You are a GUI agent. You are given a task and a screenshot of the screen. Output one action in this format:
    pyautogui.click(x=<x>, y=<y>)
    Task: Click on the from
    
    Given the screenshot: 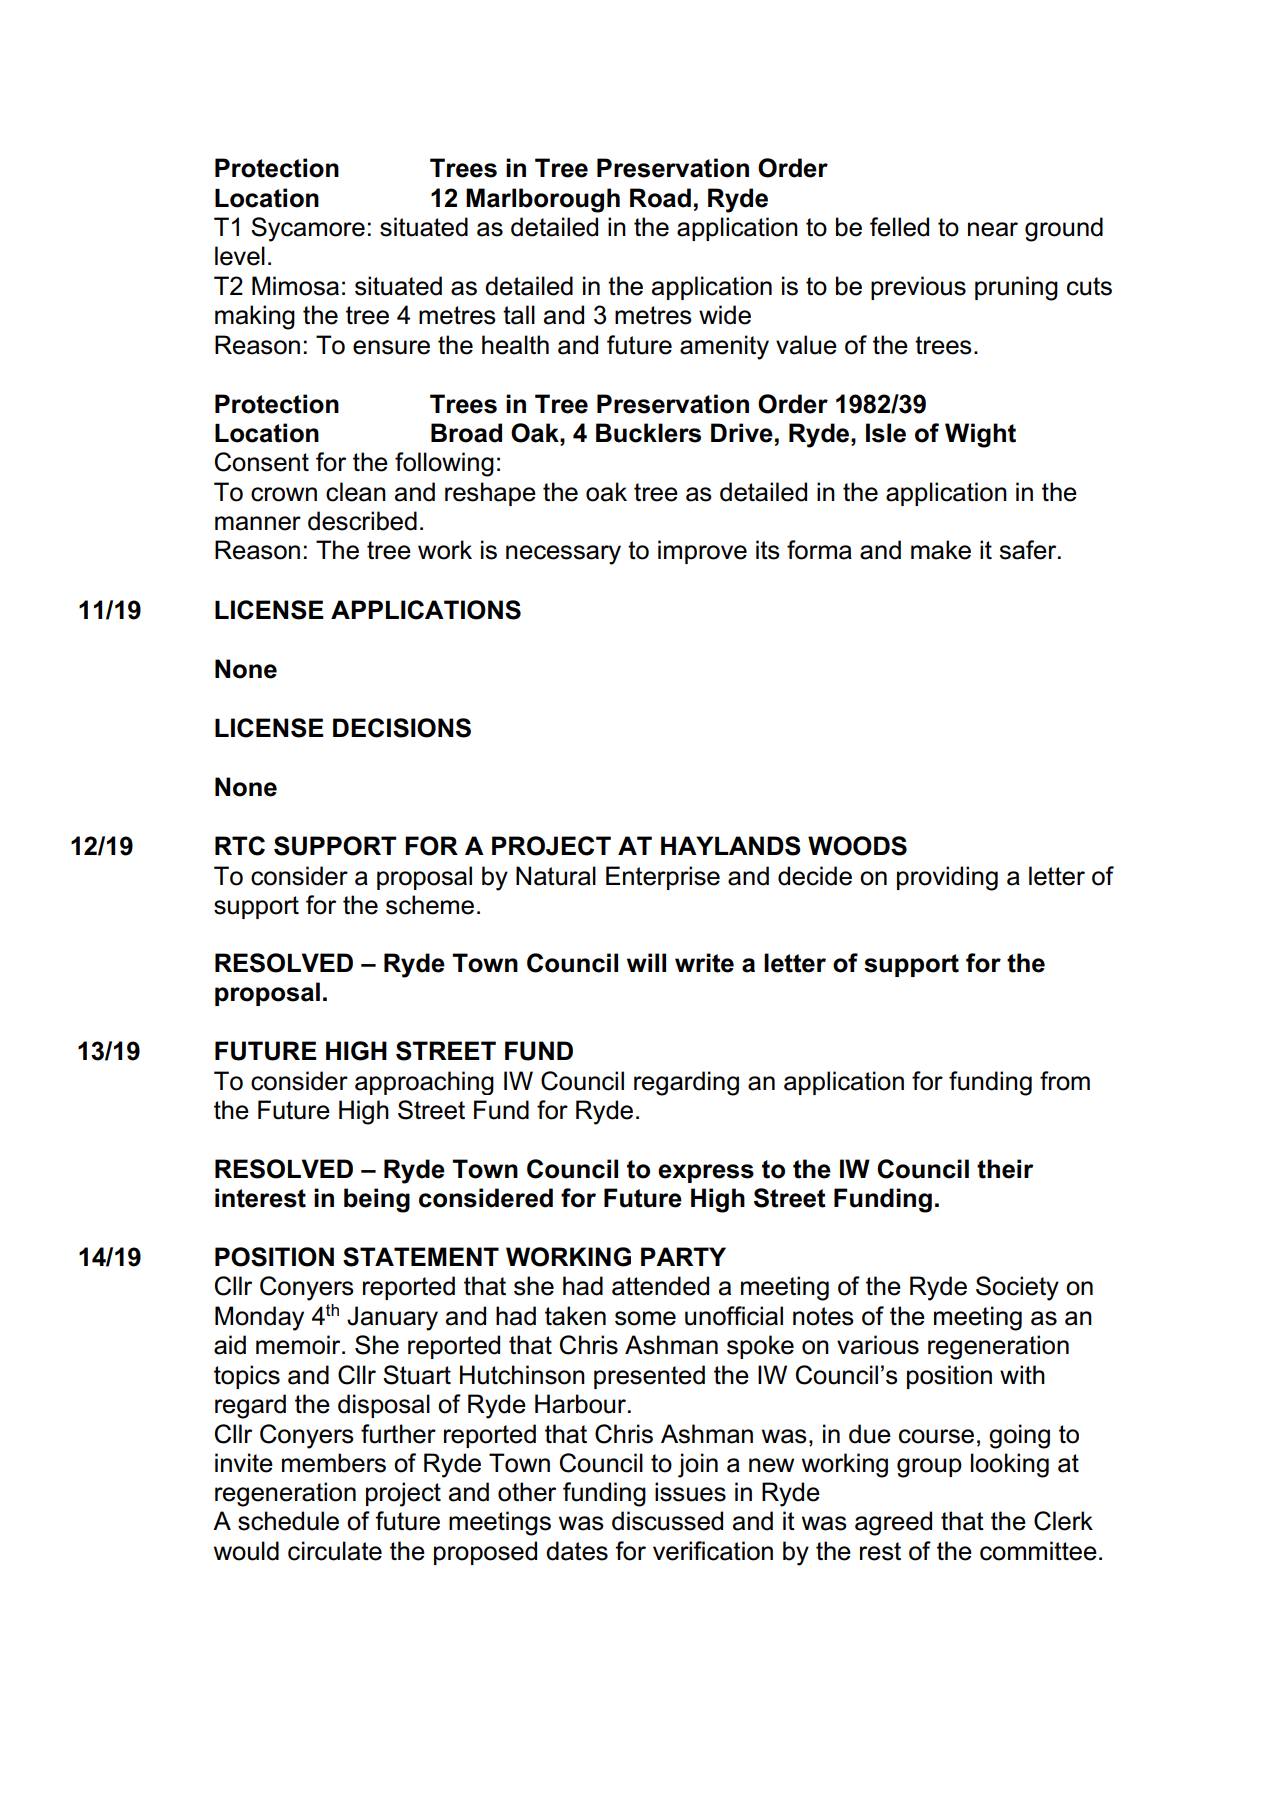 What is the action you would take?
    pyautogui.click(x=1065, y=1081)
